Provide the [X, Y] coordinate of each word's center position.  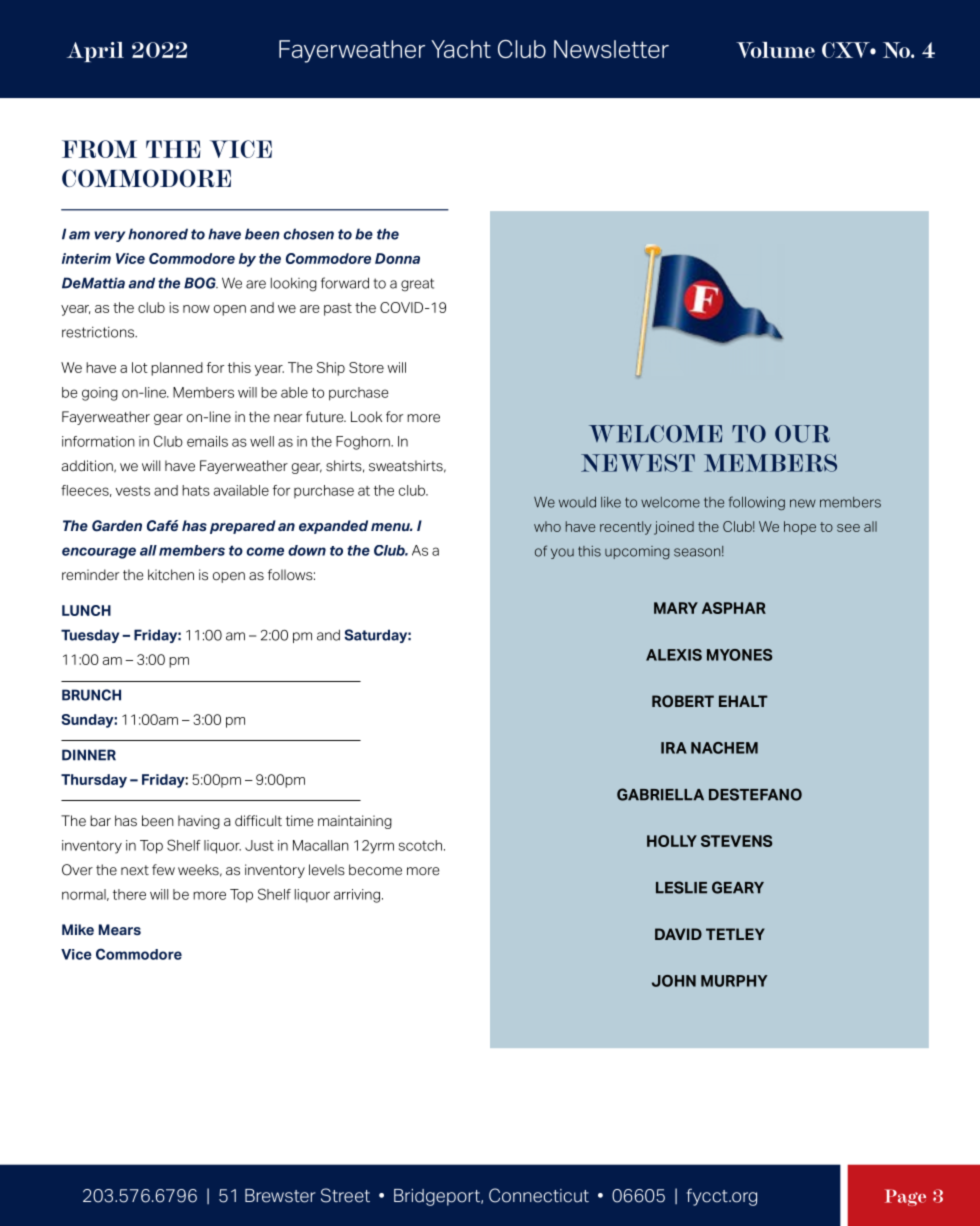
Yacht [461, 49]
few [163, 870]
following [757, 503]
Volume [775, 50]
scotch [420, 845]
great [417, 285]
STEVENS [736, 841]
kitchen [171, 575]
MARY [676, 608]
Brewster [280, 1196]
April [95, 52]
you [562, 553]
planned [177, 369]
